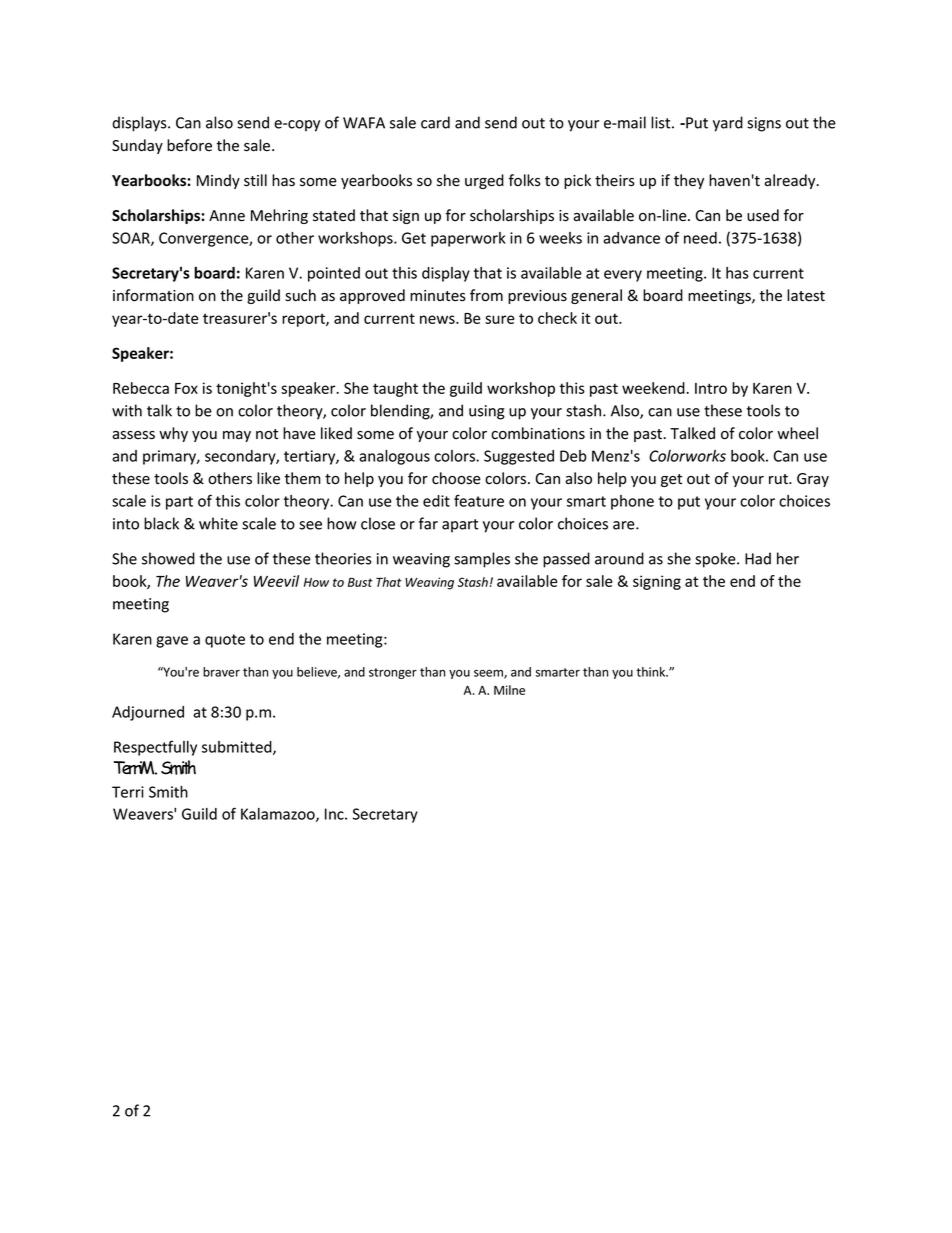 The width and height of the screenshot is (952, 1233). What do you see at coordinates (435, 122) in the screenshot?
I see `card` at bounding box center [435, 122].
